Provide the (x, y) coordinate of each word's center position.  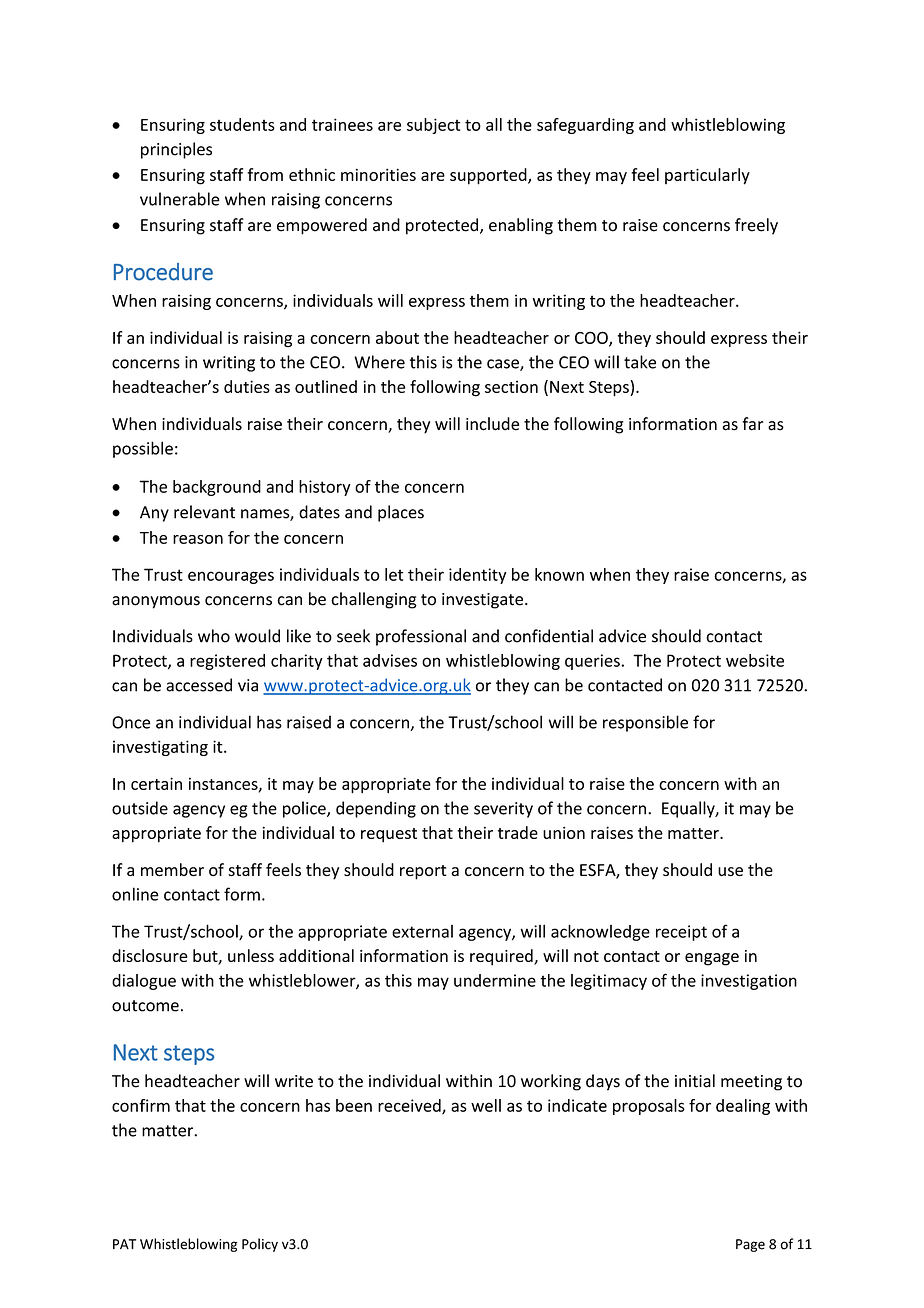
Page (750, 1245)
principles (176, 150)
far (752, 424)
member (172, 870)
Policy (260, 1245)
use (730, 872)
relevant (204, 512)
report (423, 872)
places (401, 513)
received (410, 1106)
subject (434, 126)
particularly (707, 176)
